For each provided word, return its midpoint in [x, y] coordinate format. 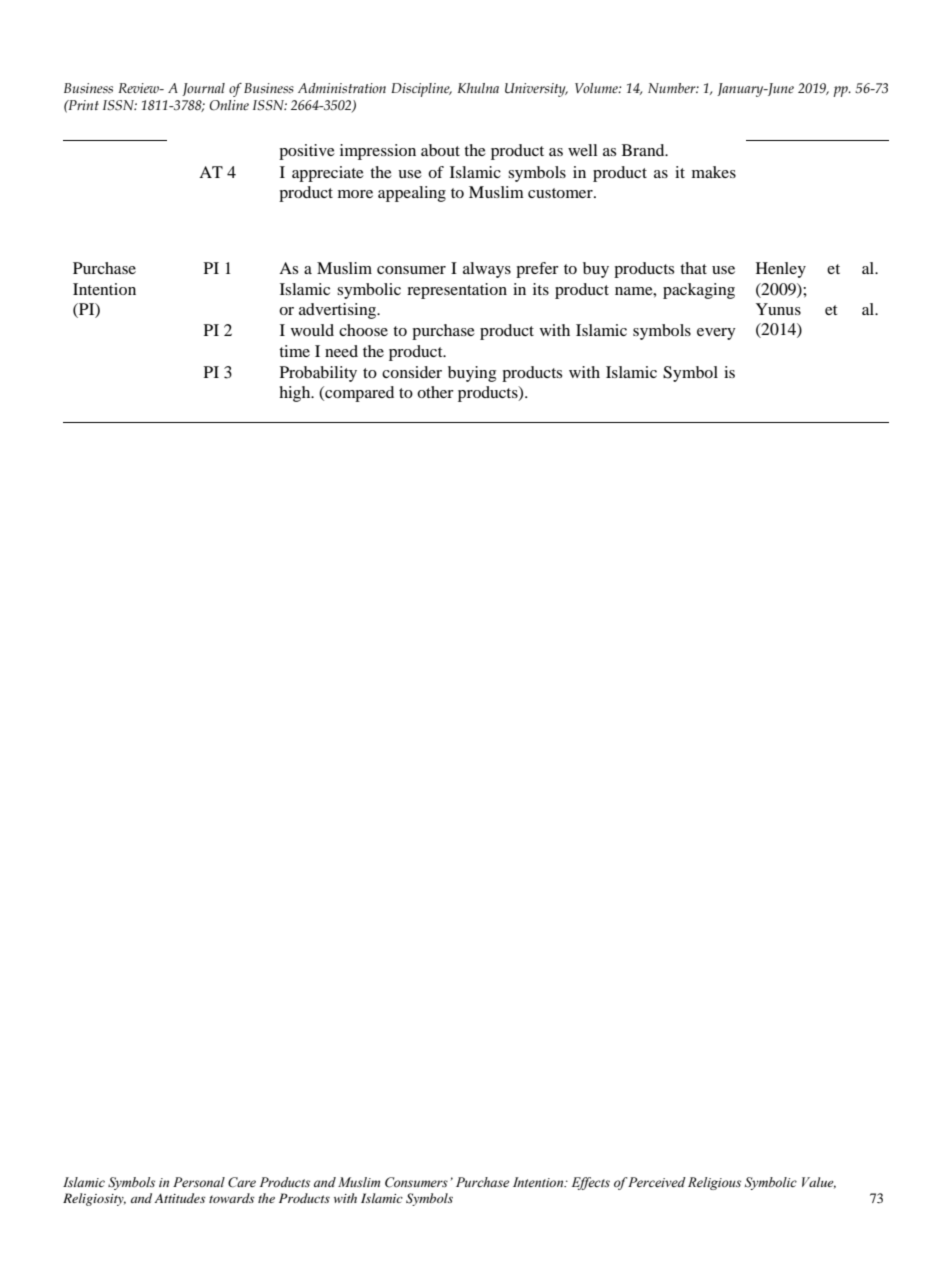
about [440, 150]
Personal [199, 1182]
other [435, 392]
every [716, 334]
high [296, 394]
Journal [203, 89]
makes [714, 172]
